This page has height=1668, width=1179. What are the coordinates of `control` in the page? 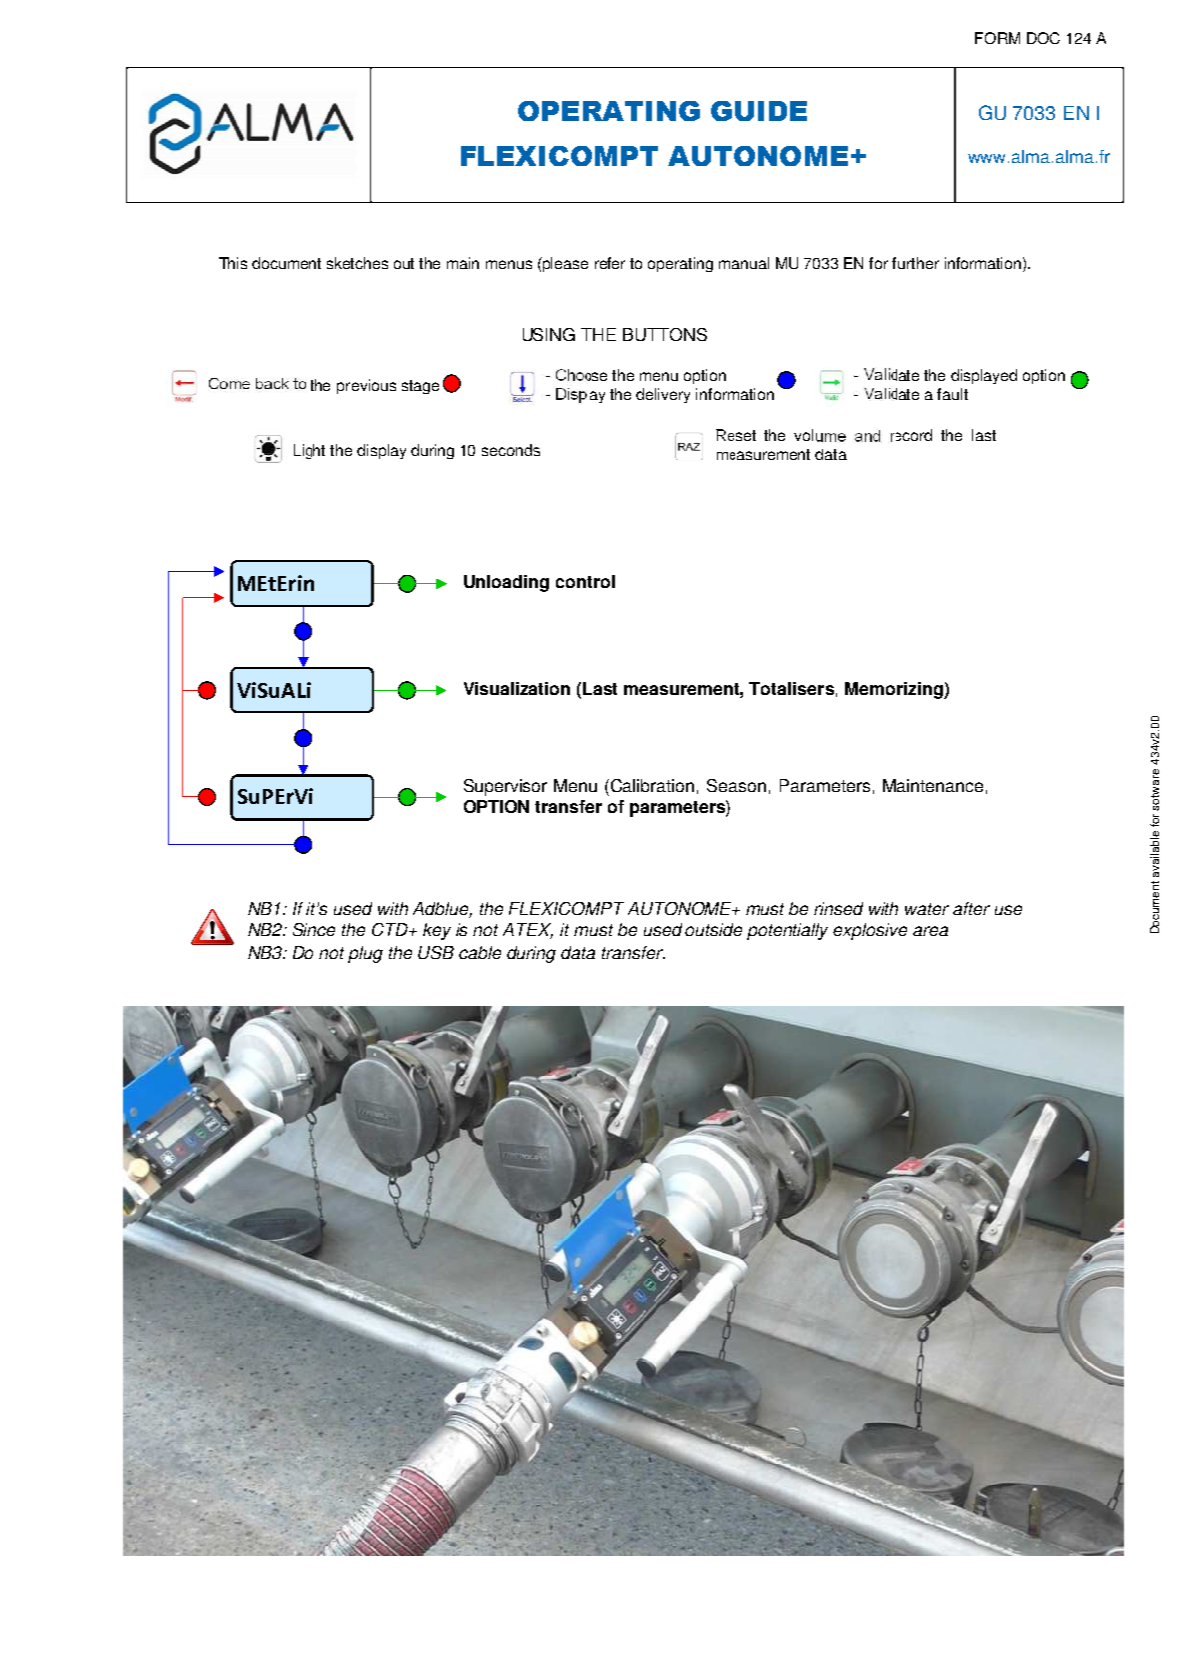 It's located at (585, 581).
